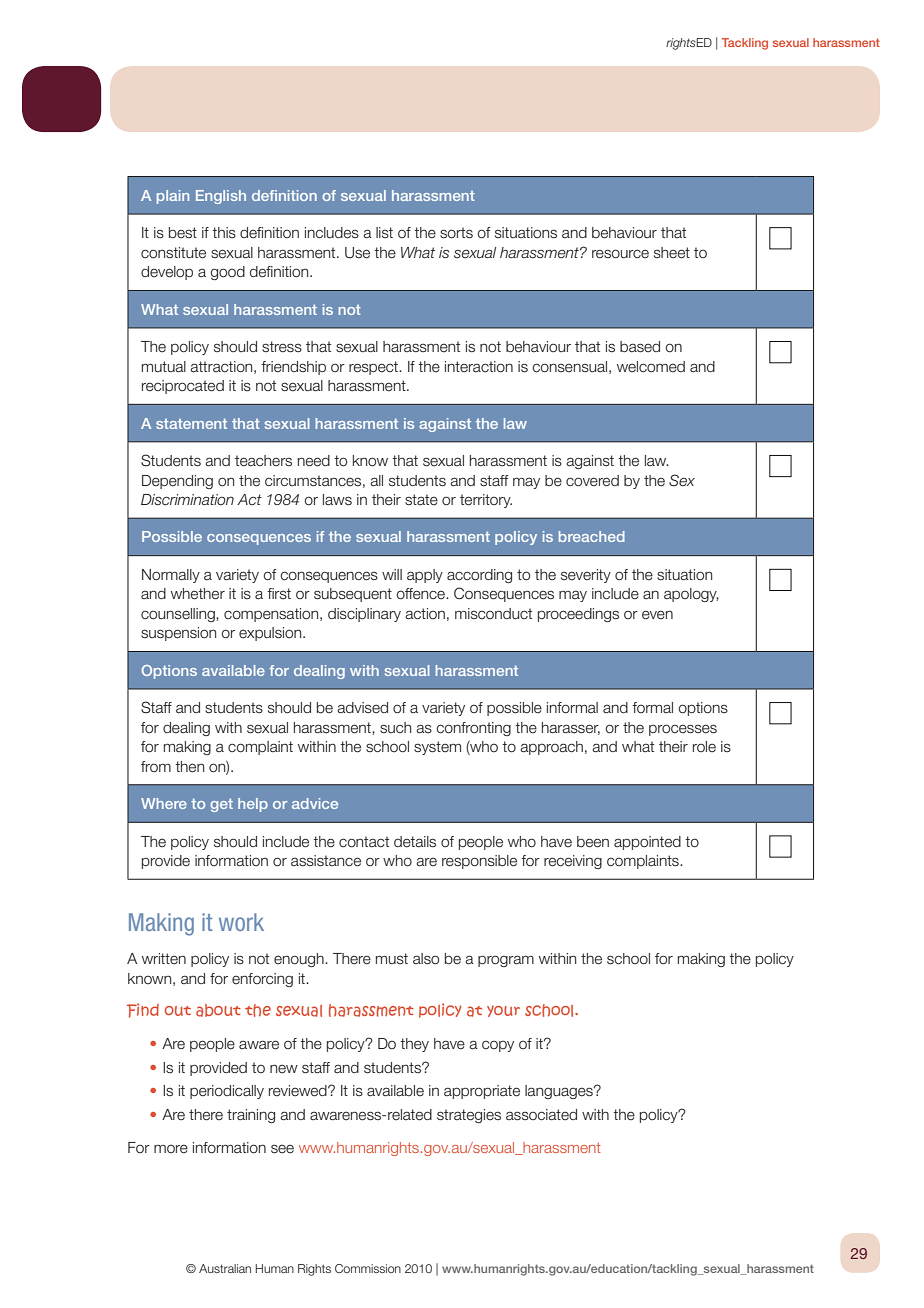 The image size is (924, 1308). What do you see at coordinates (437, 748) in the page?
I see `system` at bounding box center [437, 748].
